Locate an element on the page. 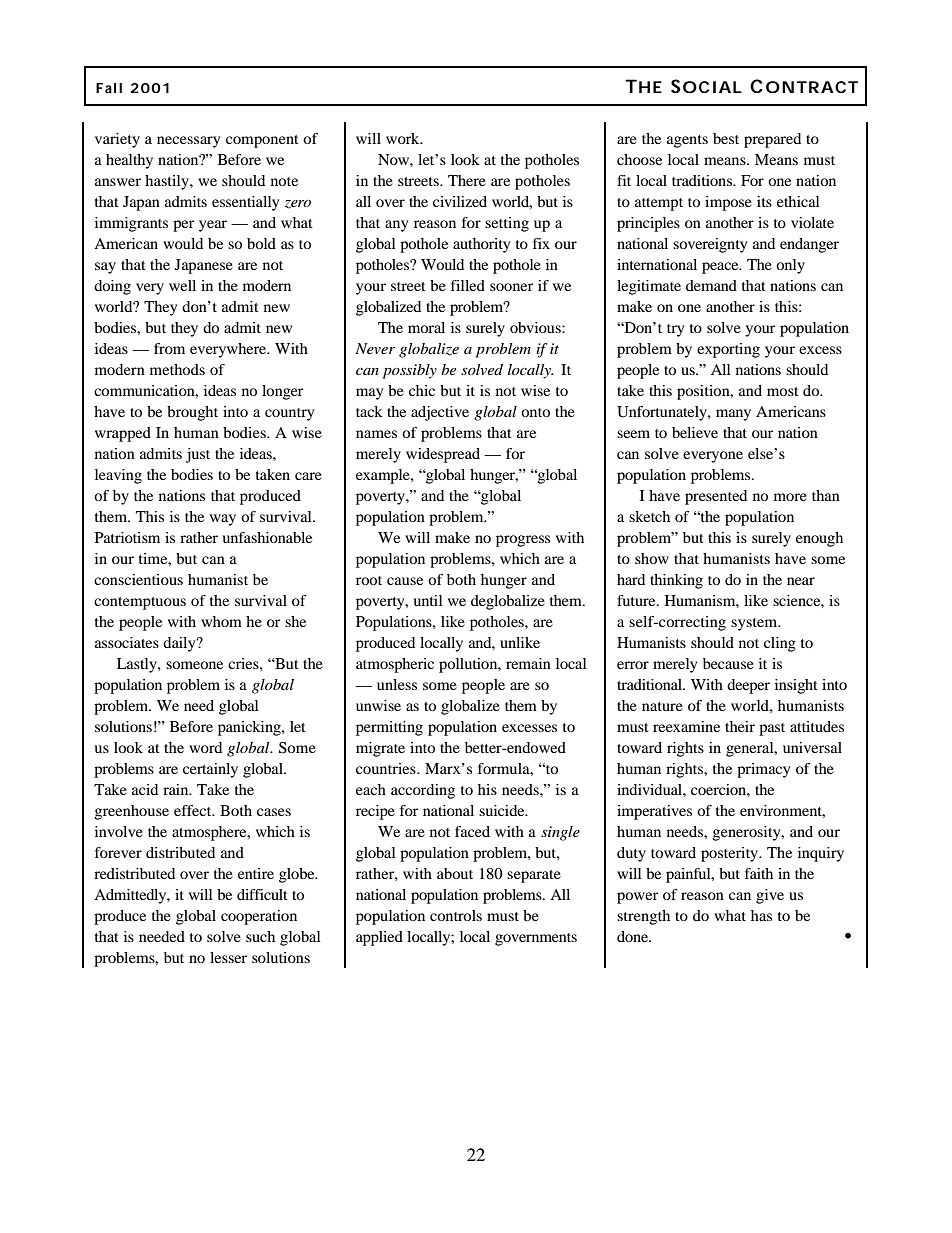  system is located at coordinates (755, 624).
